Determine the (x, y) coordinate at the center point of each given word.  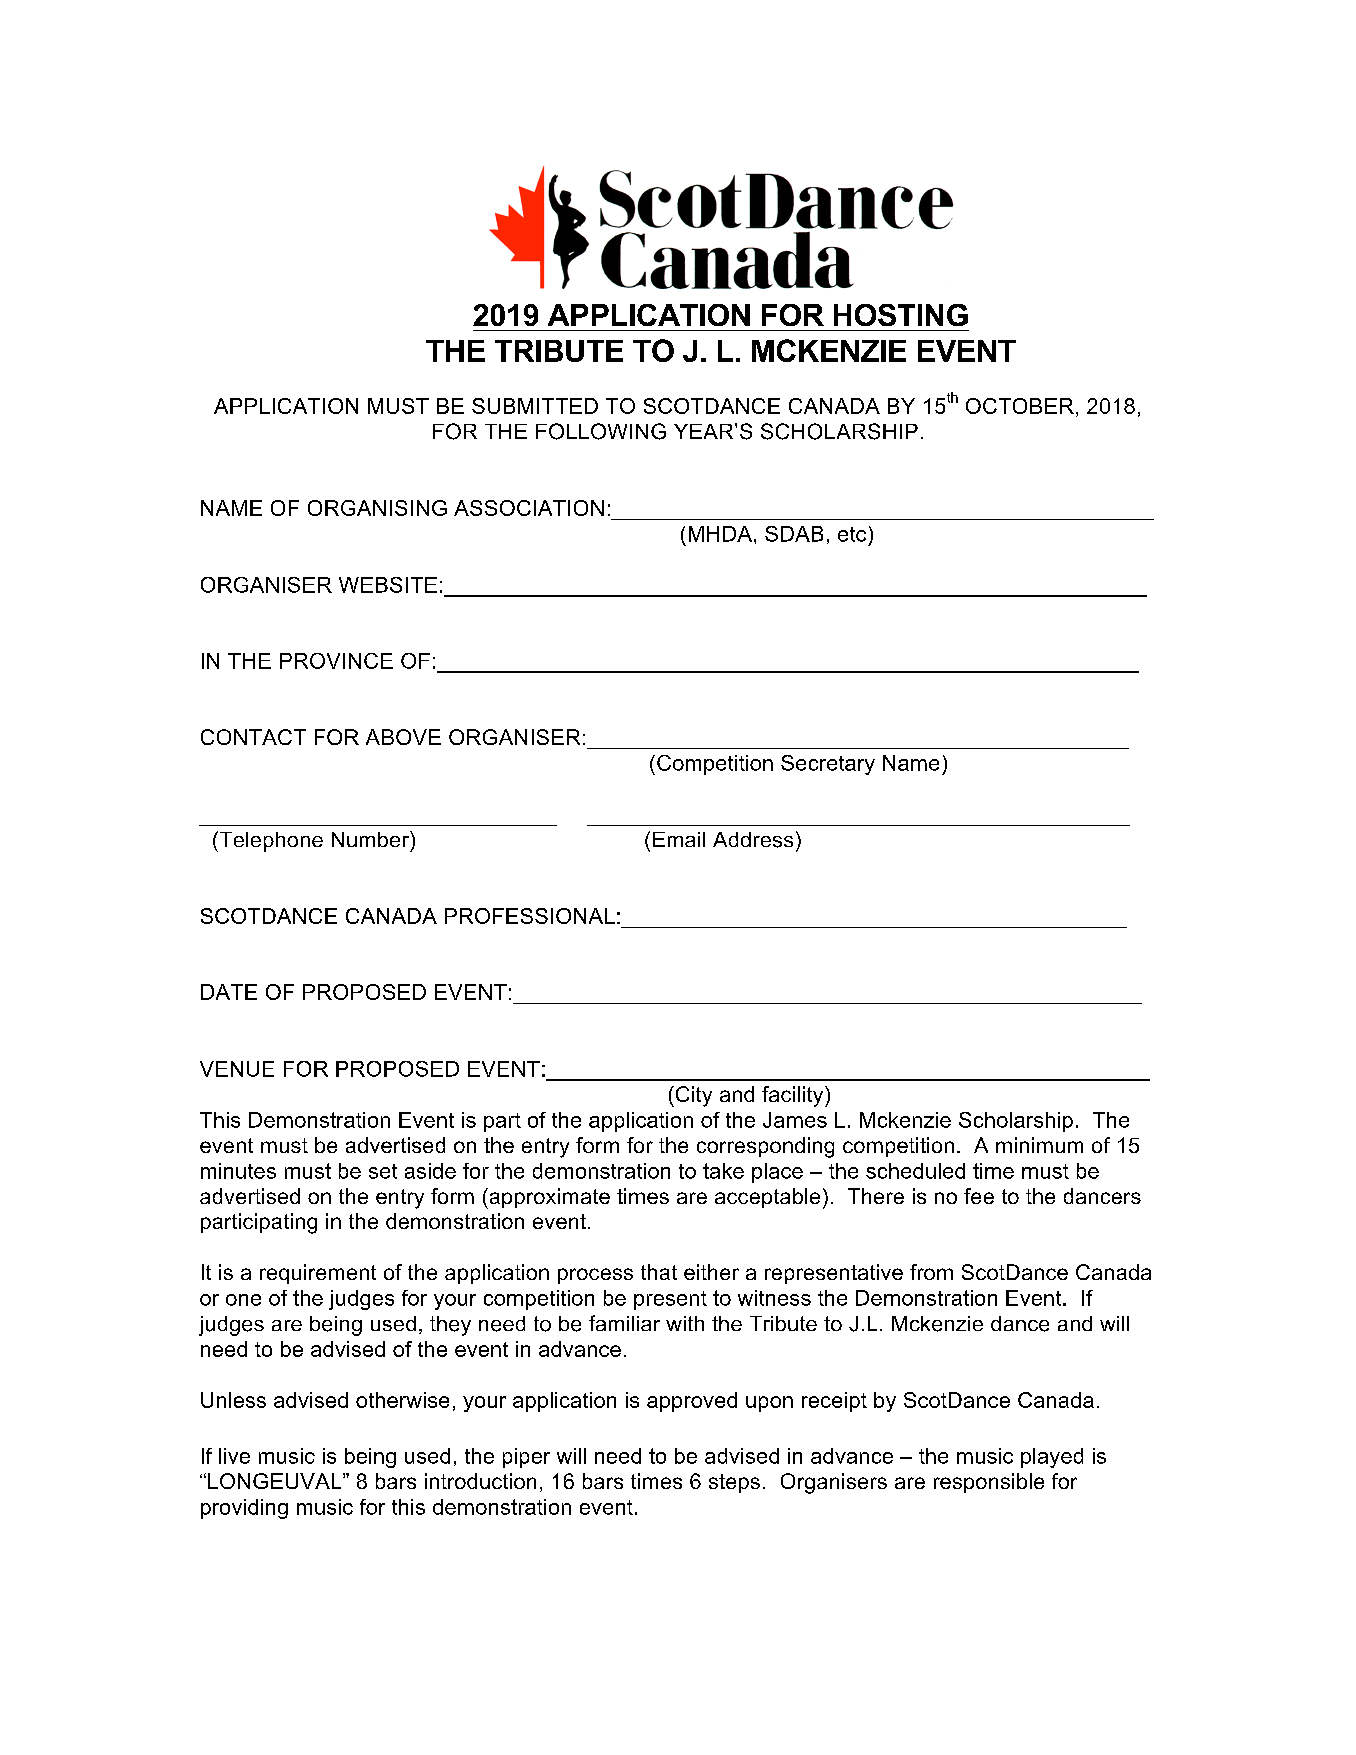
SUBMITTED (535, 406)
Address (753, 840)
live (234, 1456)
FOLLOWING (601, 431)
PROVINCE (336, 661)
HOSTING (901, 315)
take (723, 1171)
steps (734, 1483)
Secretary (828, 765)
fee (979, 1196)
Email (679, 839)
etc (852, 534)
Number (371, 839)
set (383, 1171)
